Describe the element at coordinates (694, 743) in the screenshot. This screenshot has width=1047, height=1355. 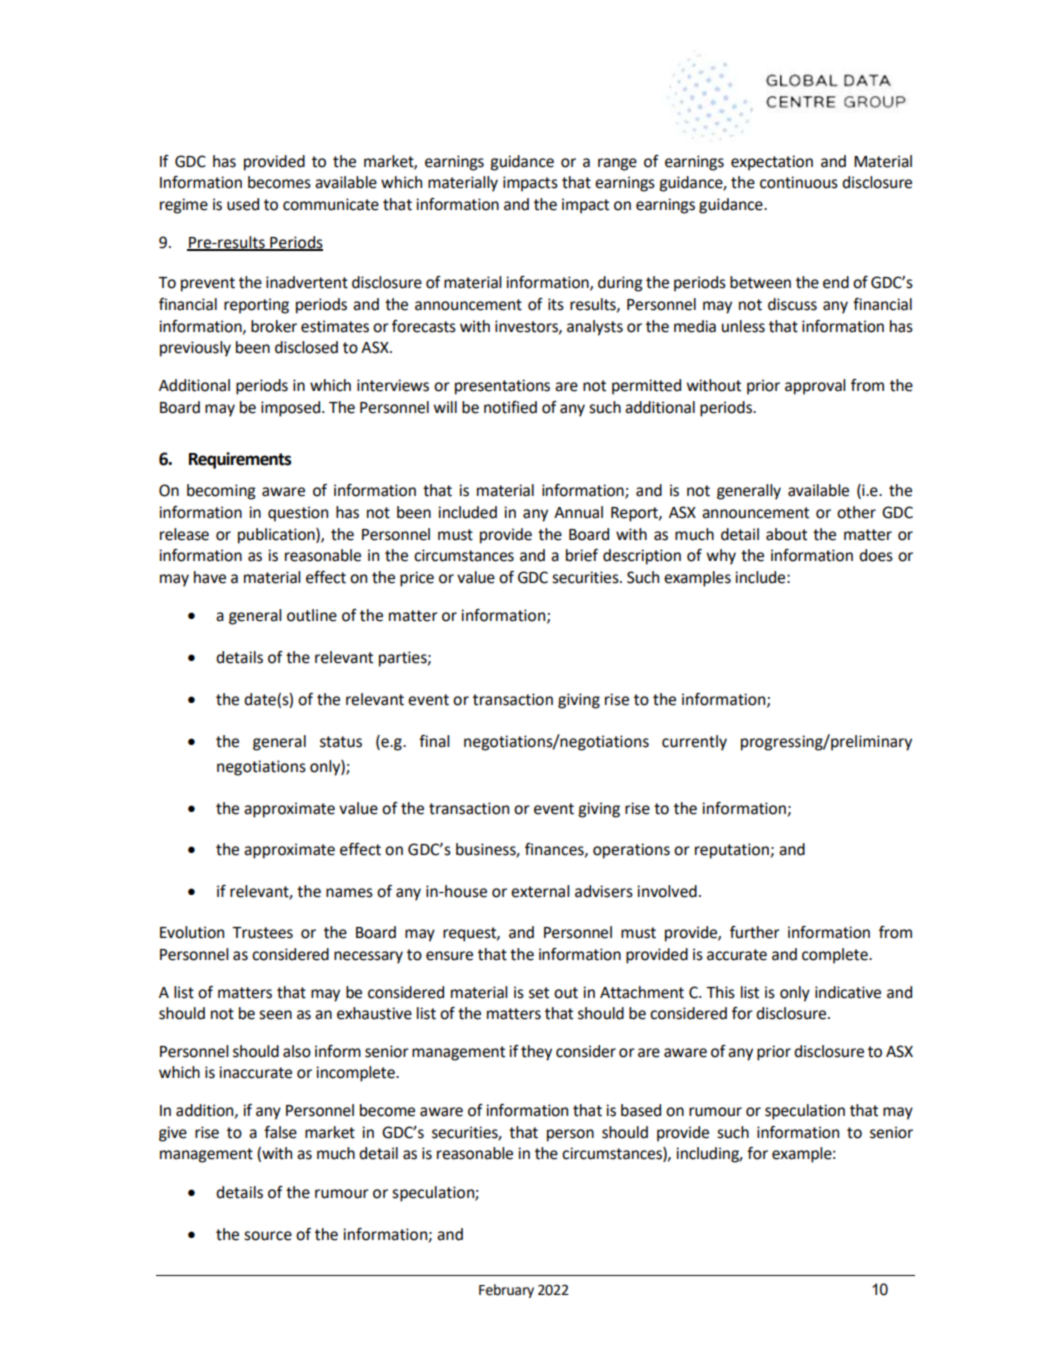
I see `currently` at that location.
